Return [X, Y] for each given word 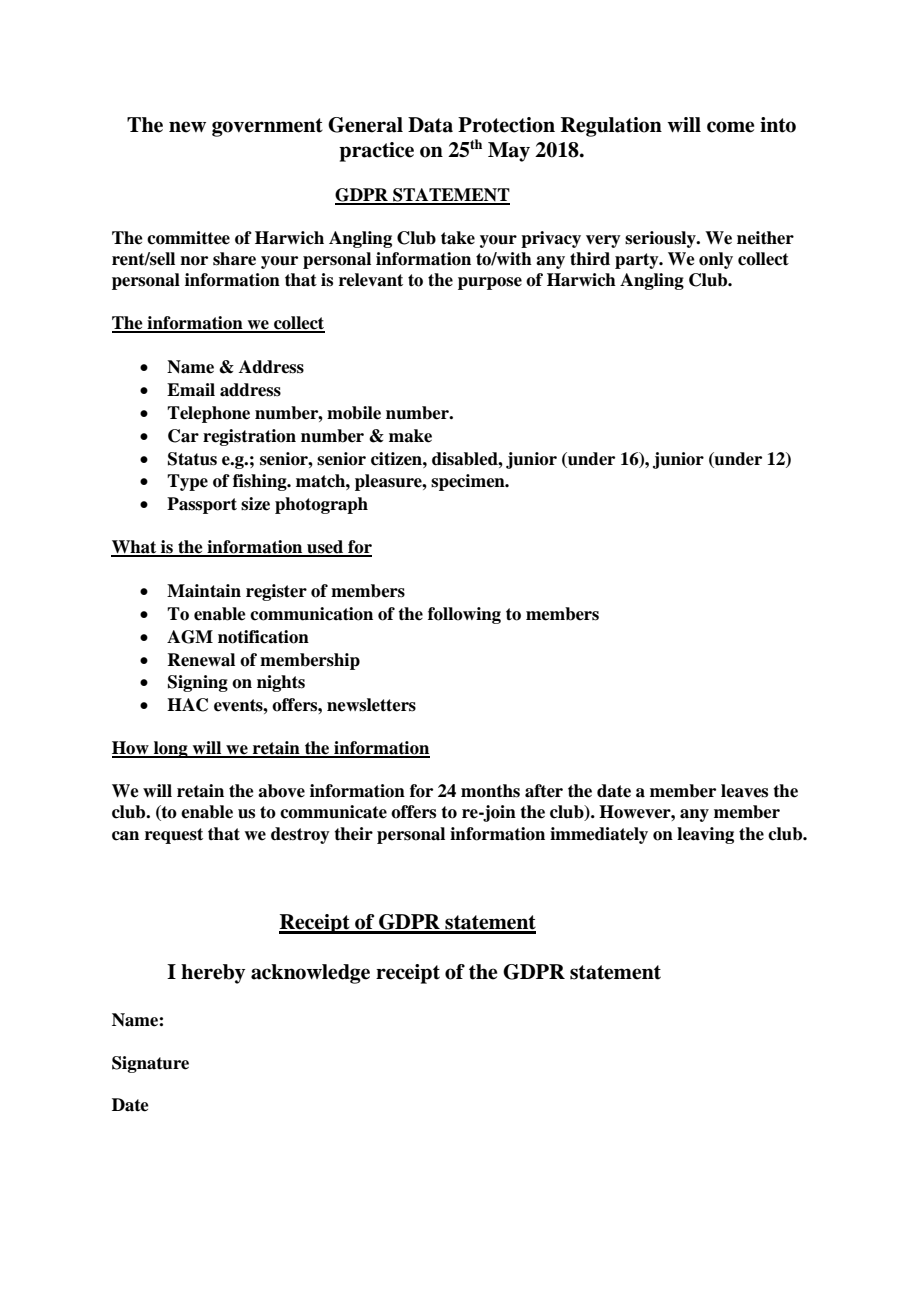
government [267, 127]
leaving [705, 835]
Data [430, 125]
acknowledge [310, 974]
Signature [150, 1064]
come [730, 127]
